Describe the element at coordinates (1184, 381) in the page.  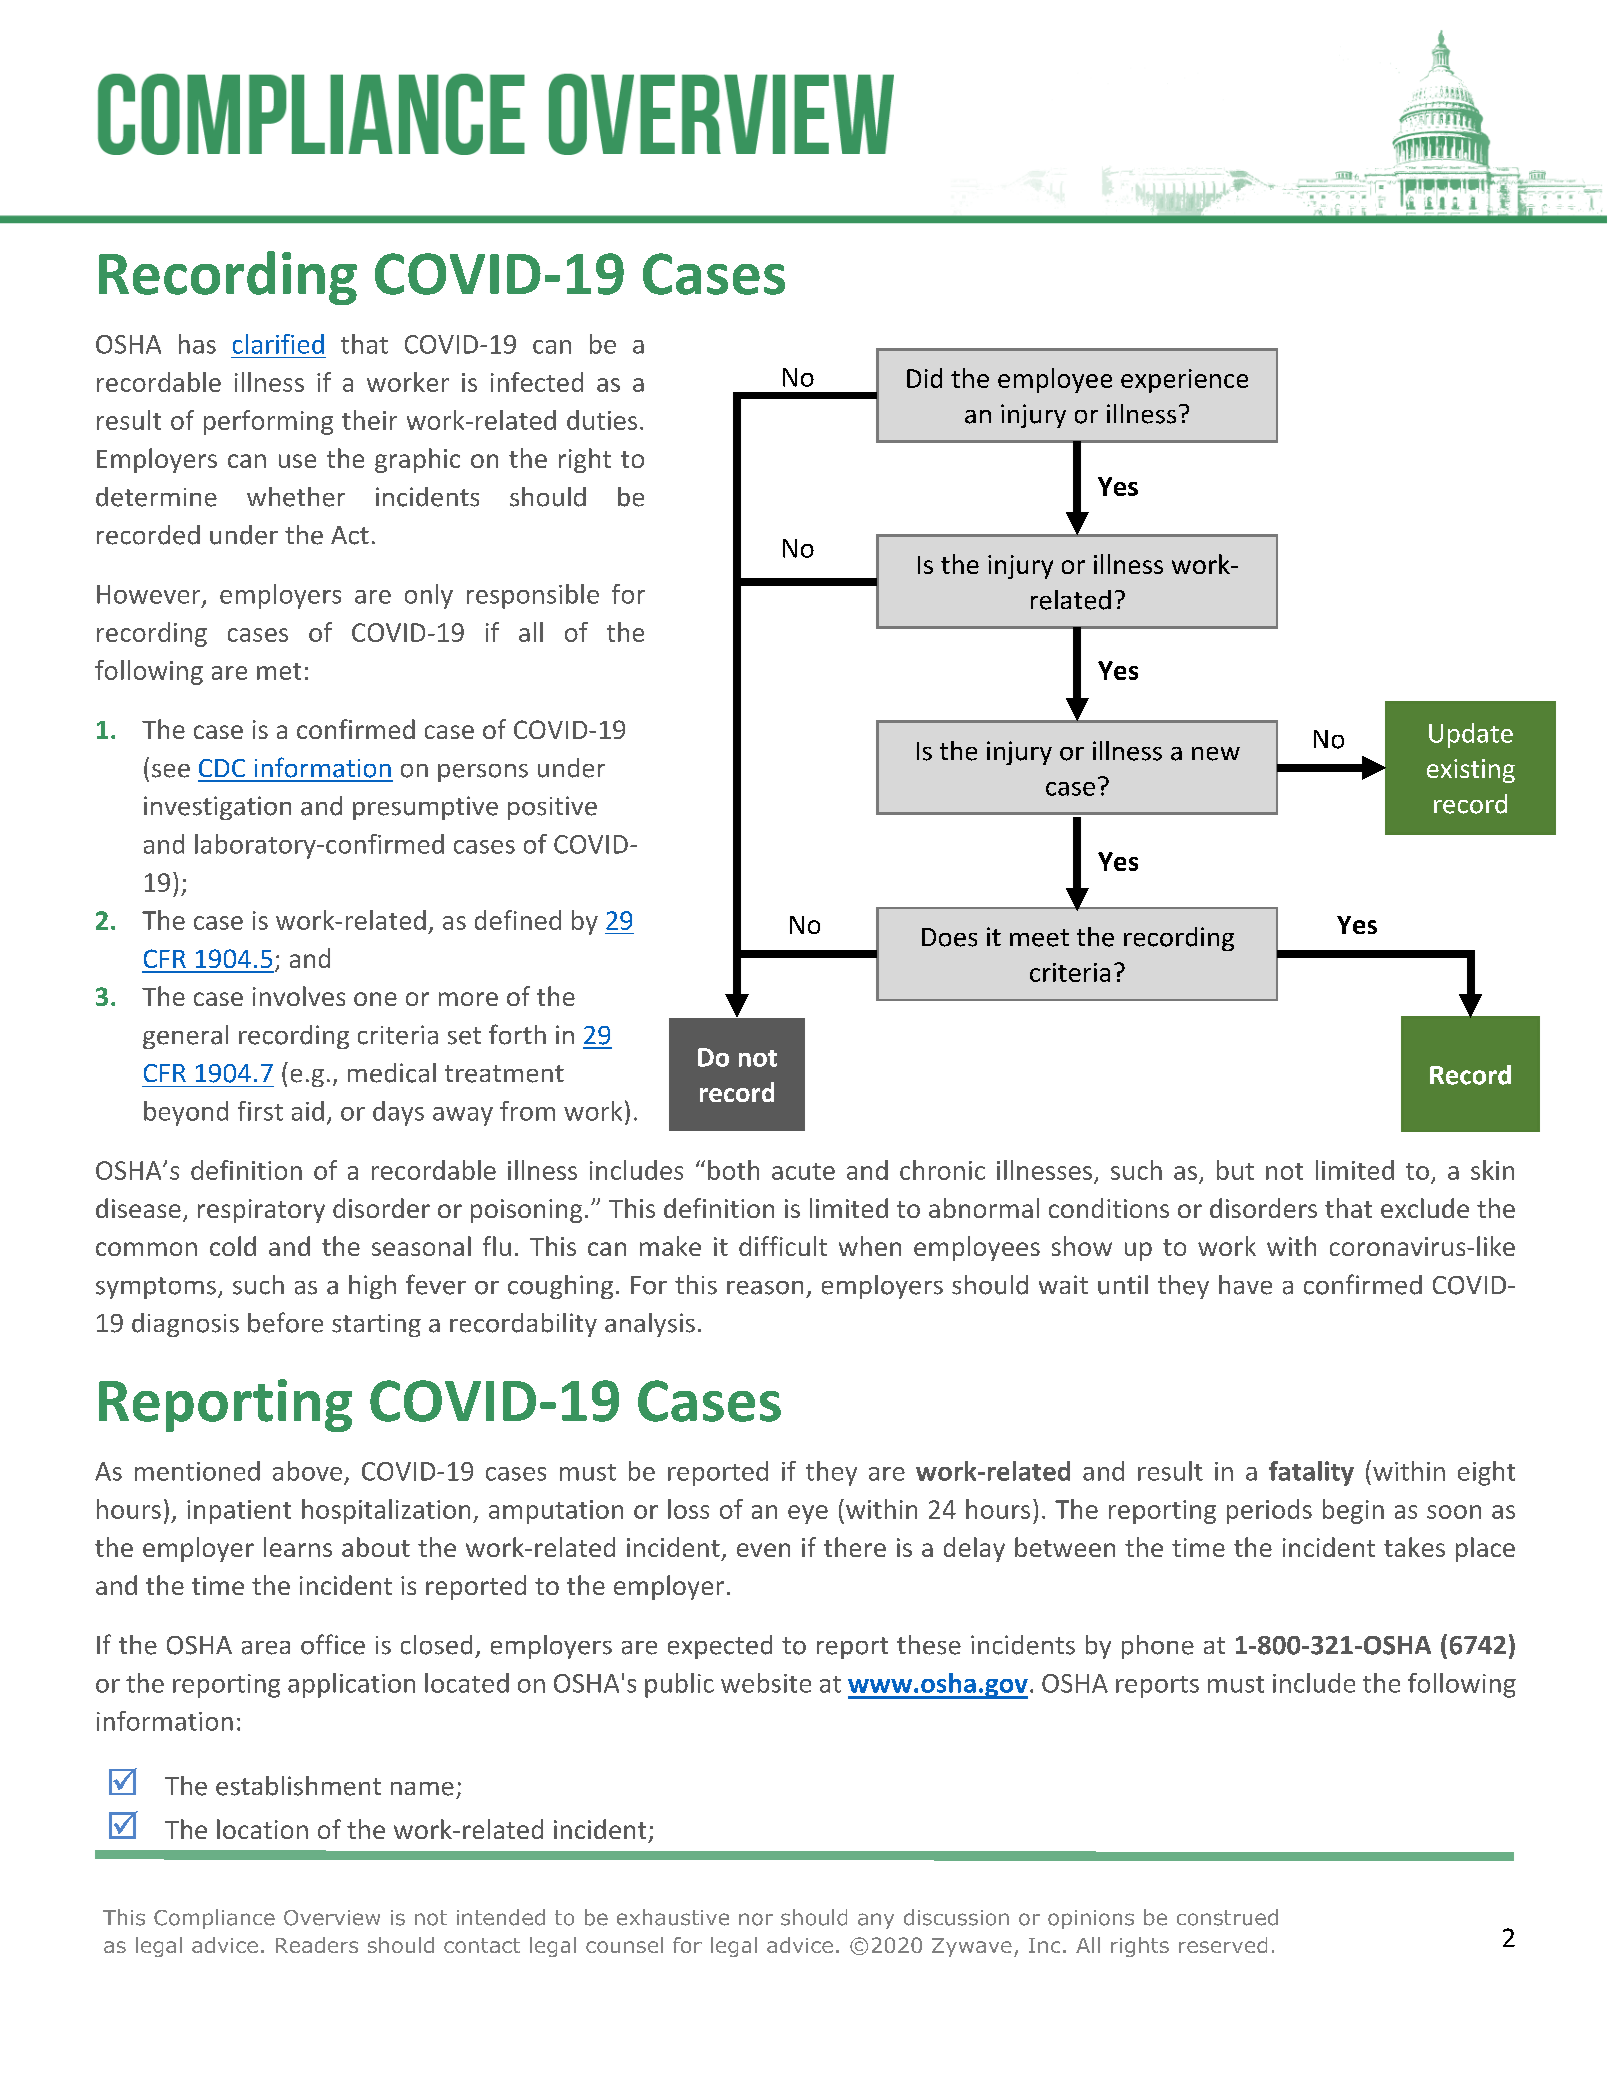
I see `experience` at that location.
